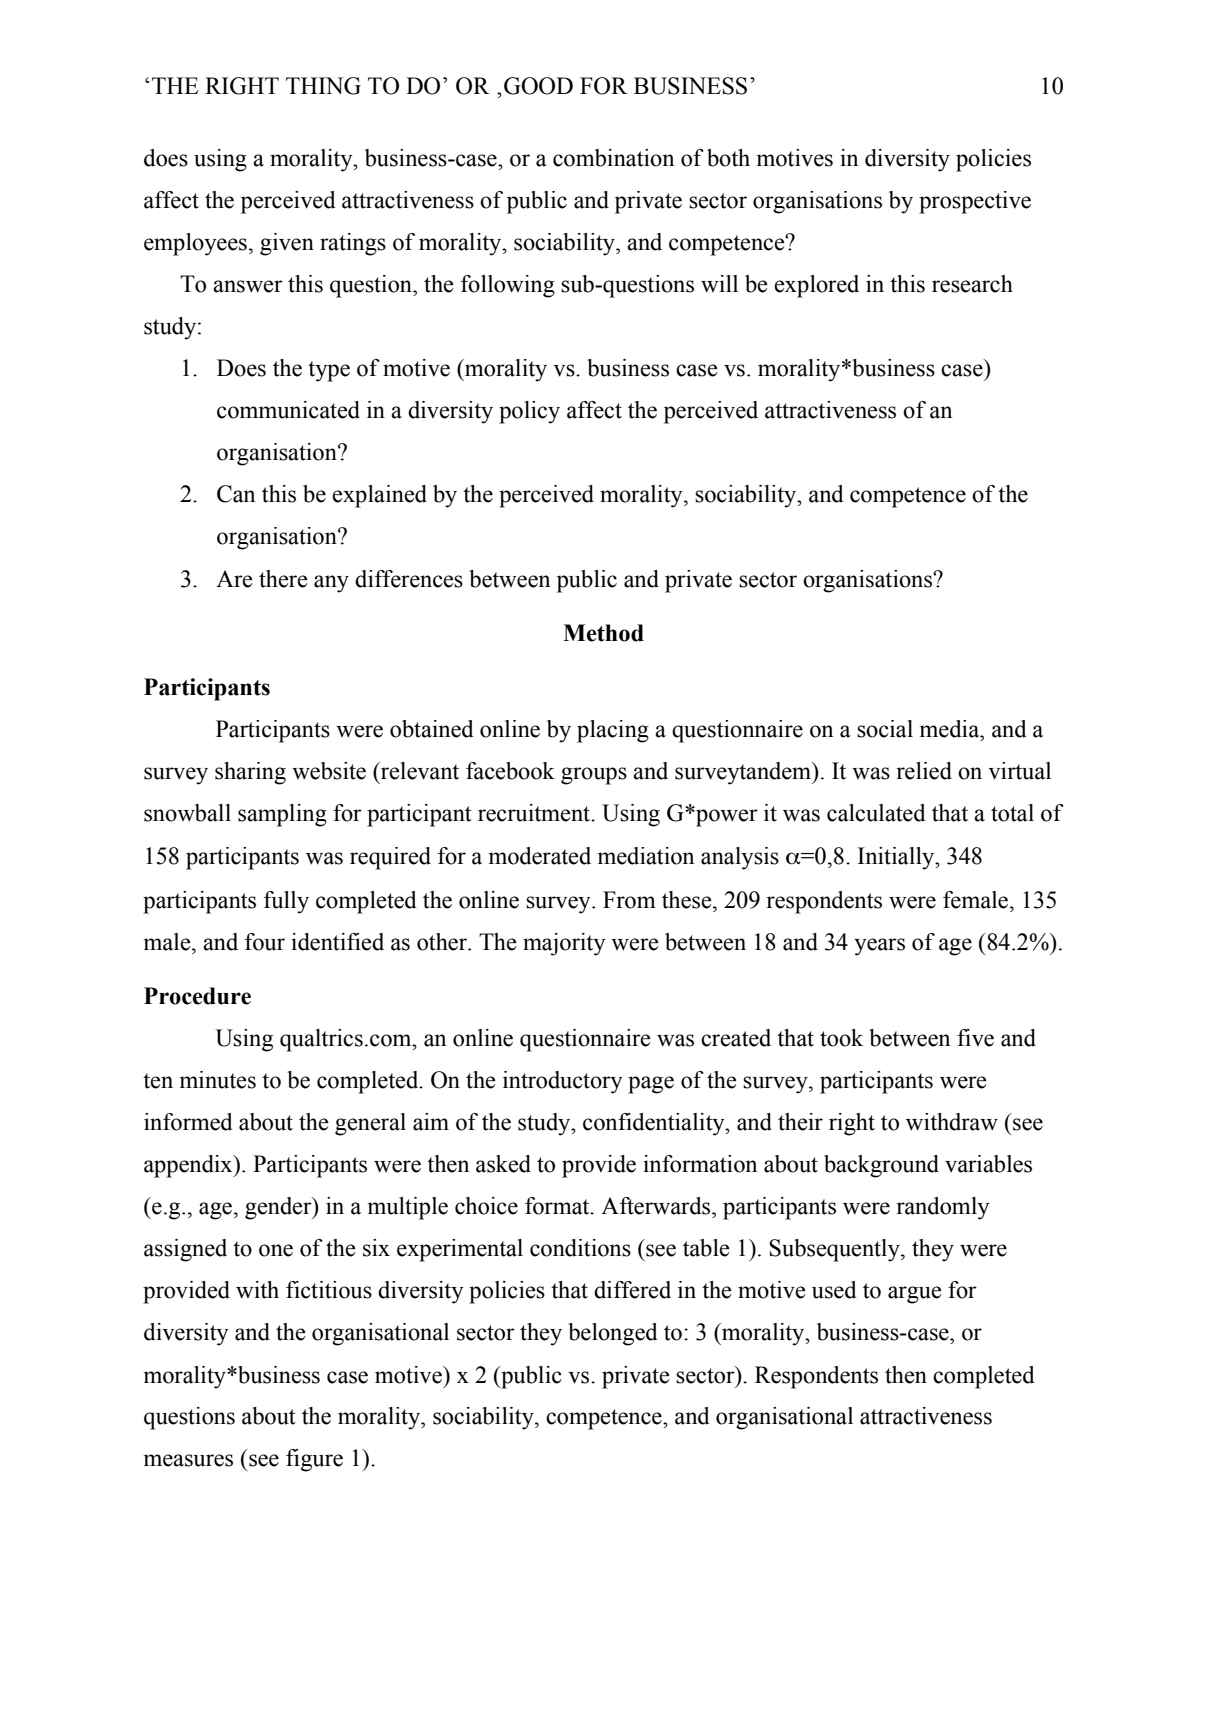 This screenshot has height=1710, width=1208. What do you see at coordinates (972, 284) in the screenshot?
I see `research` at bounding box center [972, 284].
